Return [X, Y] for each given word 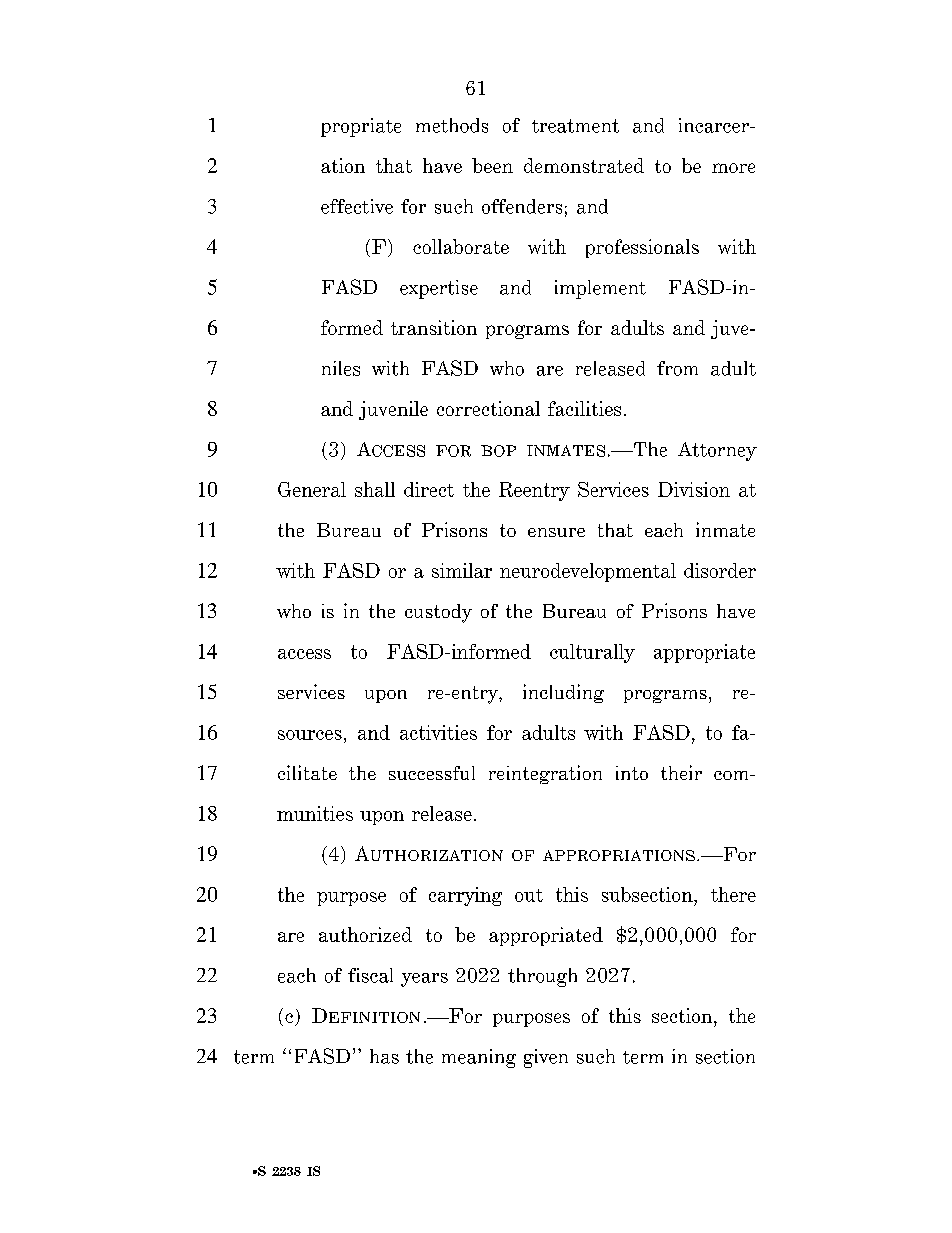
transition [434, 327]
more [733, 168]
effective [357, 206]
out [529, 895]
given [546, 1058]
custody [438, 613]
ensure [556, 532]
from [677, 368]
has [384, 1056]
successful [432, 773]
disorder [720, 570]
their [681, 772]
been [492, 165]
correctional [488, 408]
